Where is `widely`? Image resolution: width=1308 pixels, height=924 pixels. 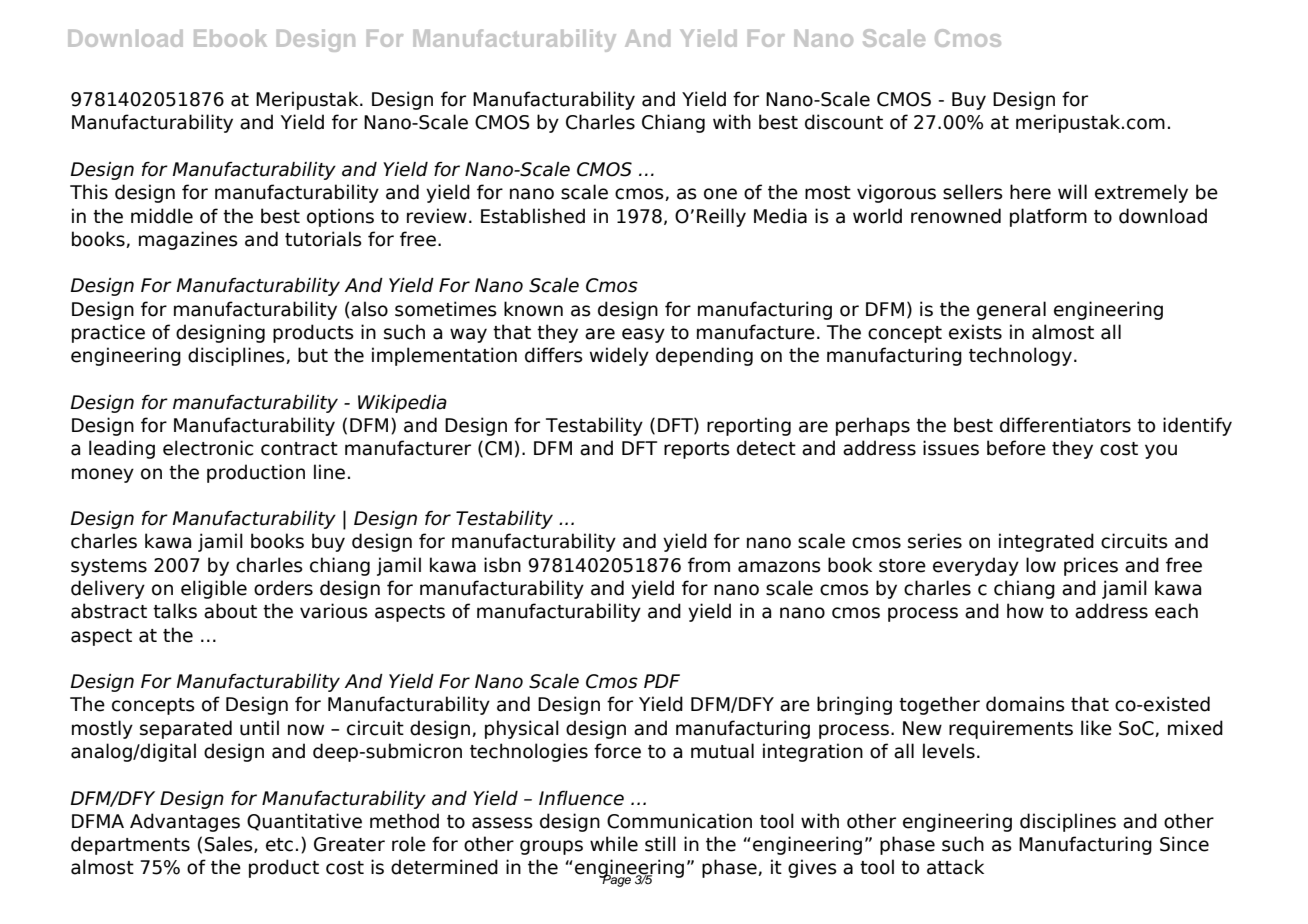
widely is located at coordinates (619, 356).
